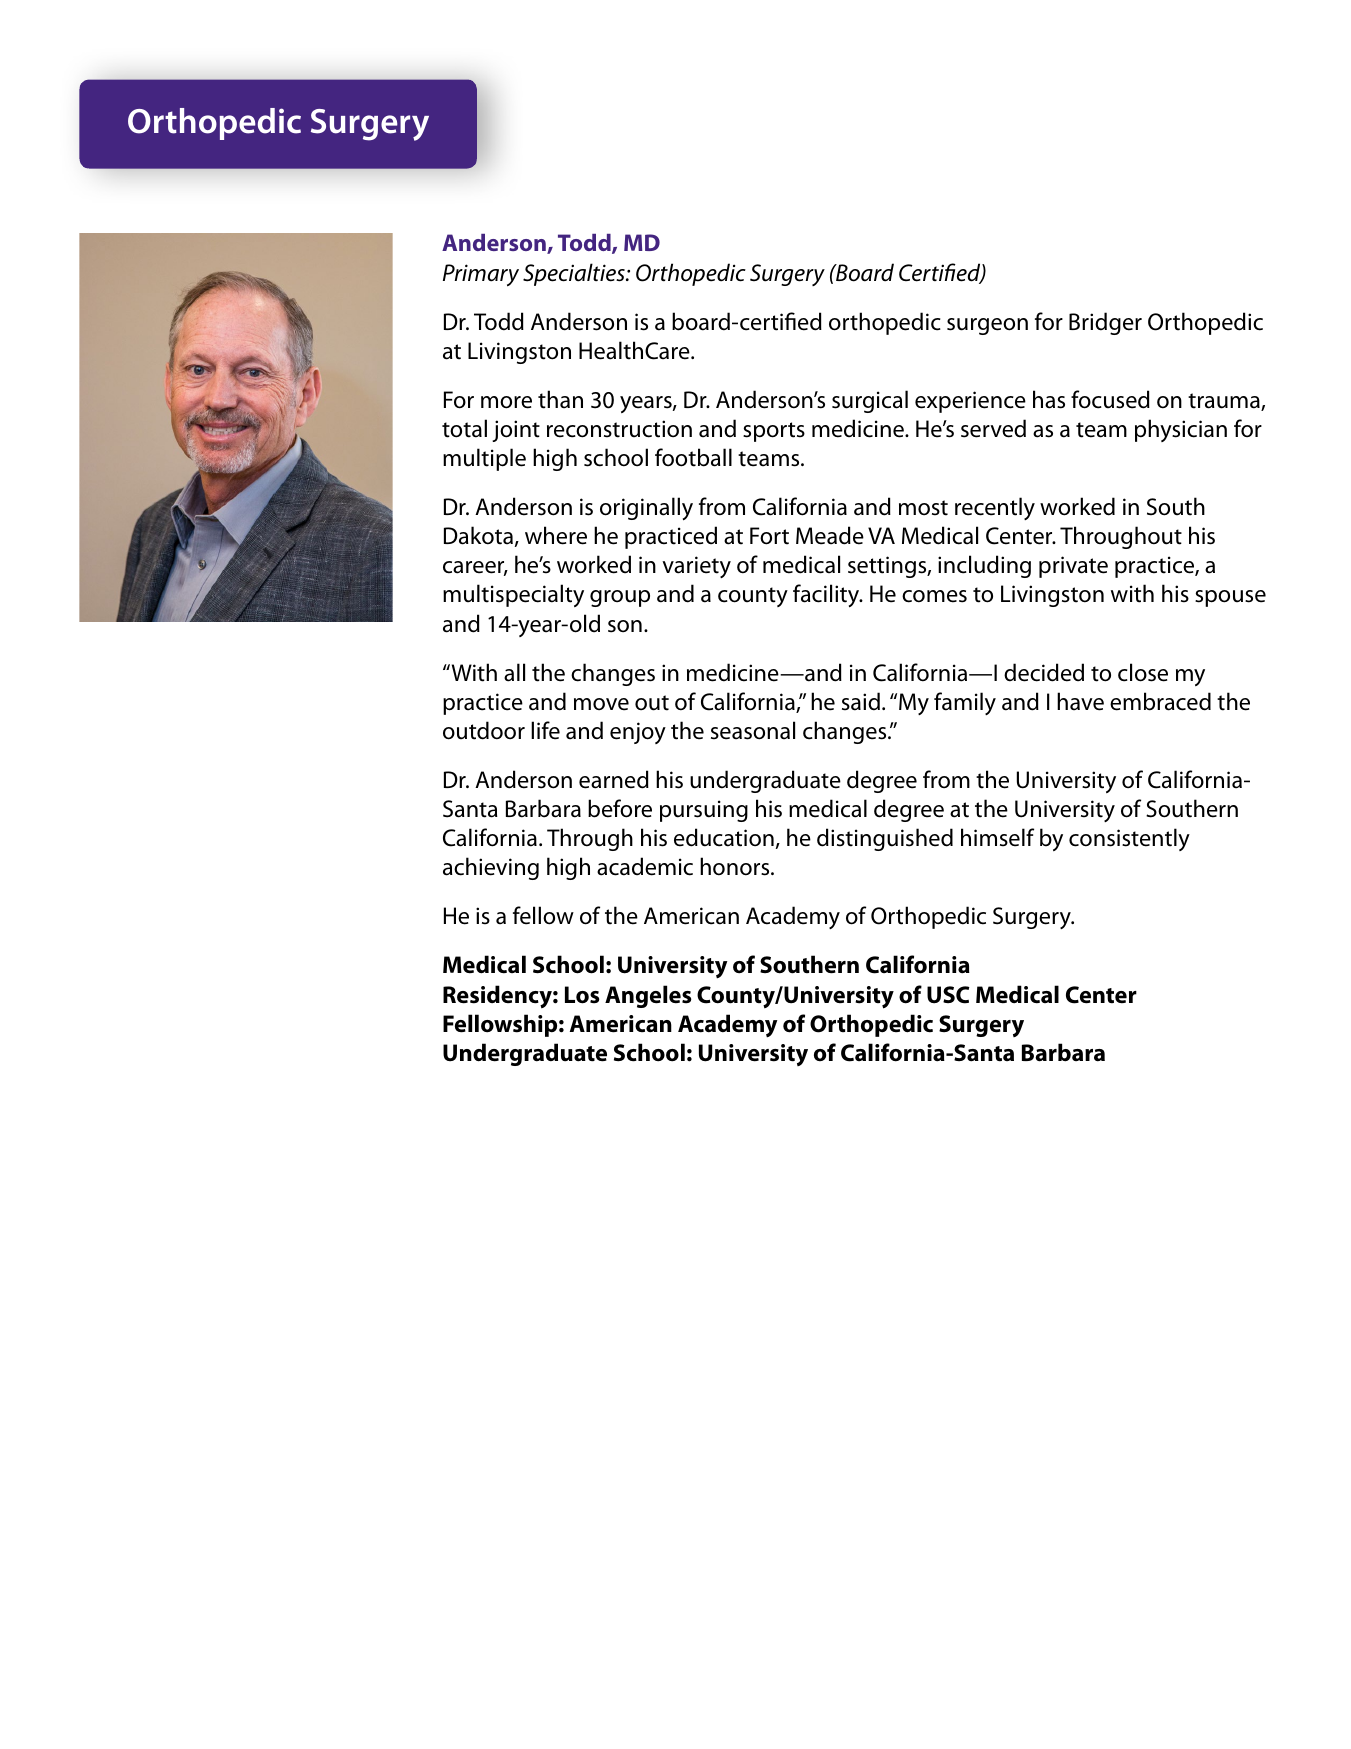  What do you see at coordinates (987, 326) in the image?
I see `surgeon` at bounding box center [987, 326].
